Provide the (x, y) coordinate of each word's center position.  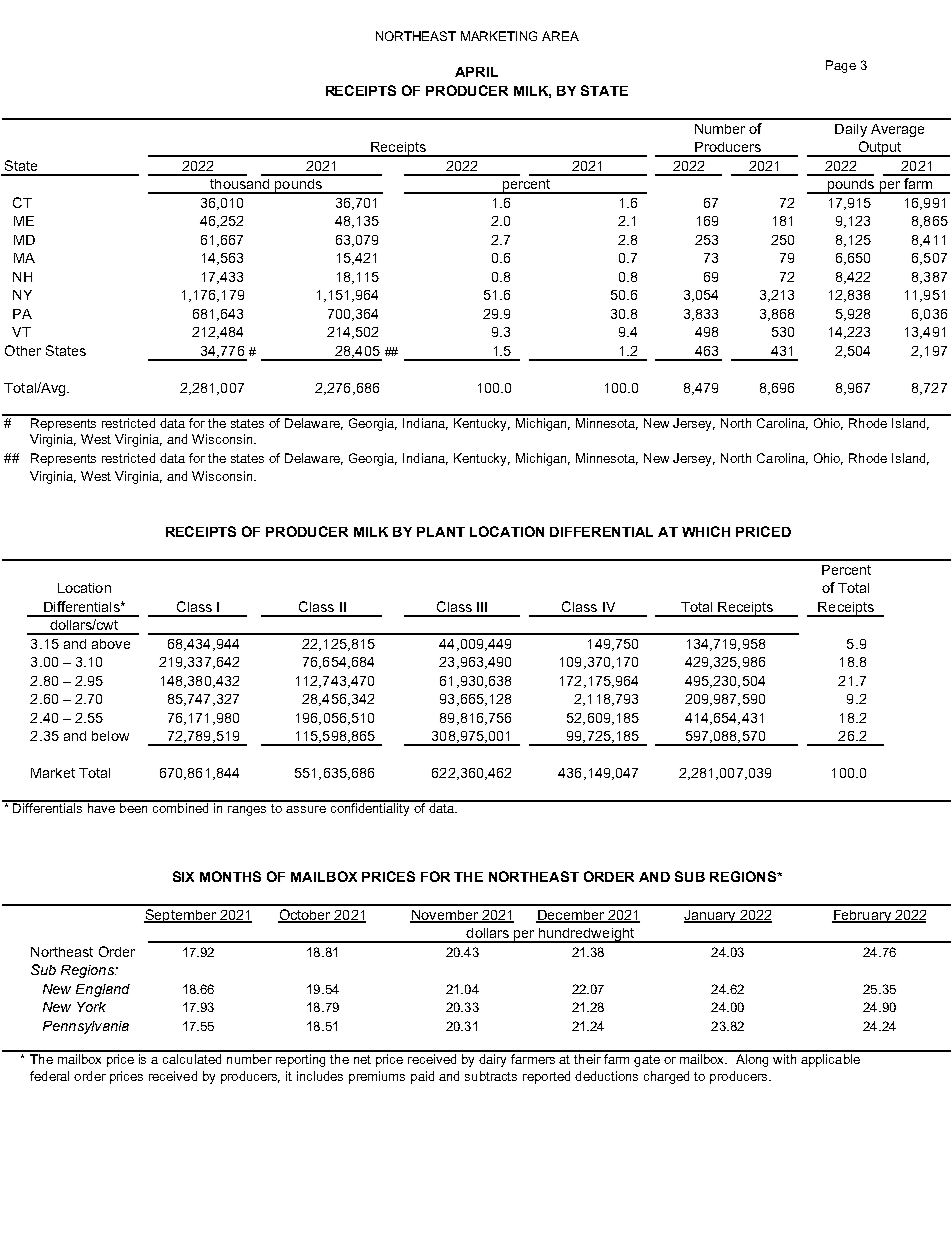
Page (841, 66)
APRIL (476, 72)
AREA (560, 36)
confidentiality (370, 808)
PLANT (441, 532)
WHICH (706, 531)
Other (23, 350)
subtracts (491, 1076)
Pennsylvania (86, 1027)
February (862, 916)
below (110, 736)
